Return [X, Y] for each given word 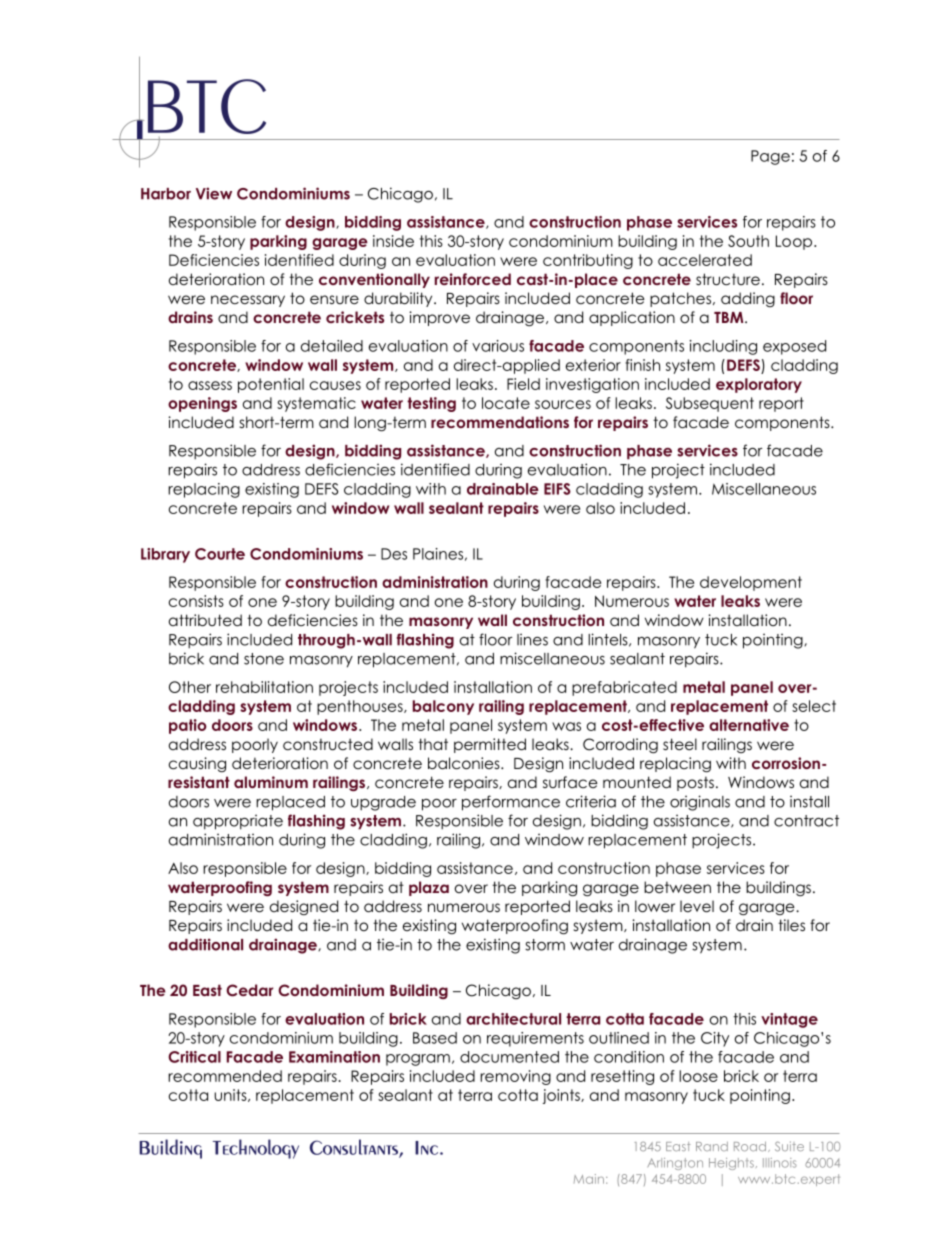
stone [264, 659]
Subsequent [710, 404]
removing [515, 1077]
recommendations [500, 422]
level [697, 906]
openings [202, 404]
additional [205, 944]
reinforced [473, 279]
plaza [429, 888]
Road [751, 1147]
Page [770, 157]
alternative [749, 725]
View [214, 193]
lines [532, 639]
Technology [256, 1149]
